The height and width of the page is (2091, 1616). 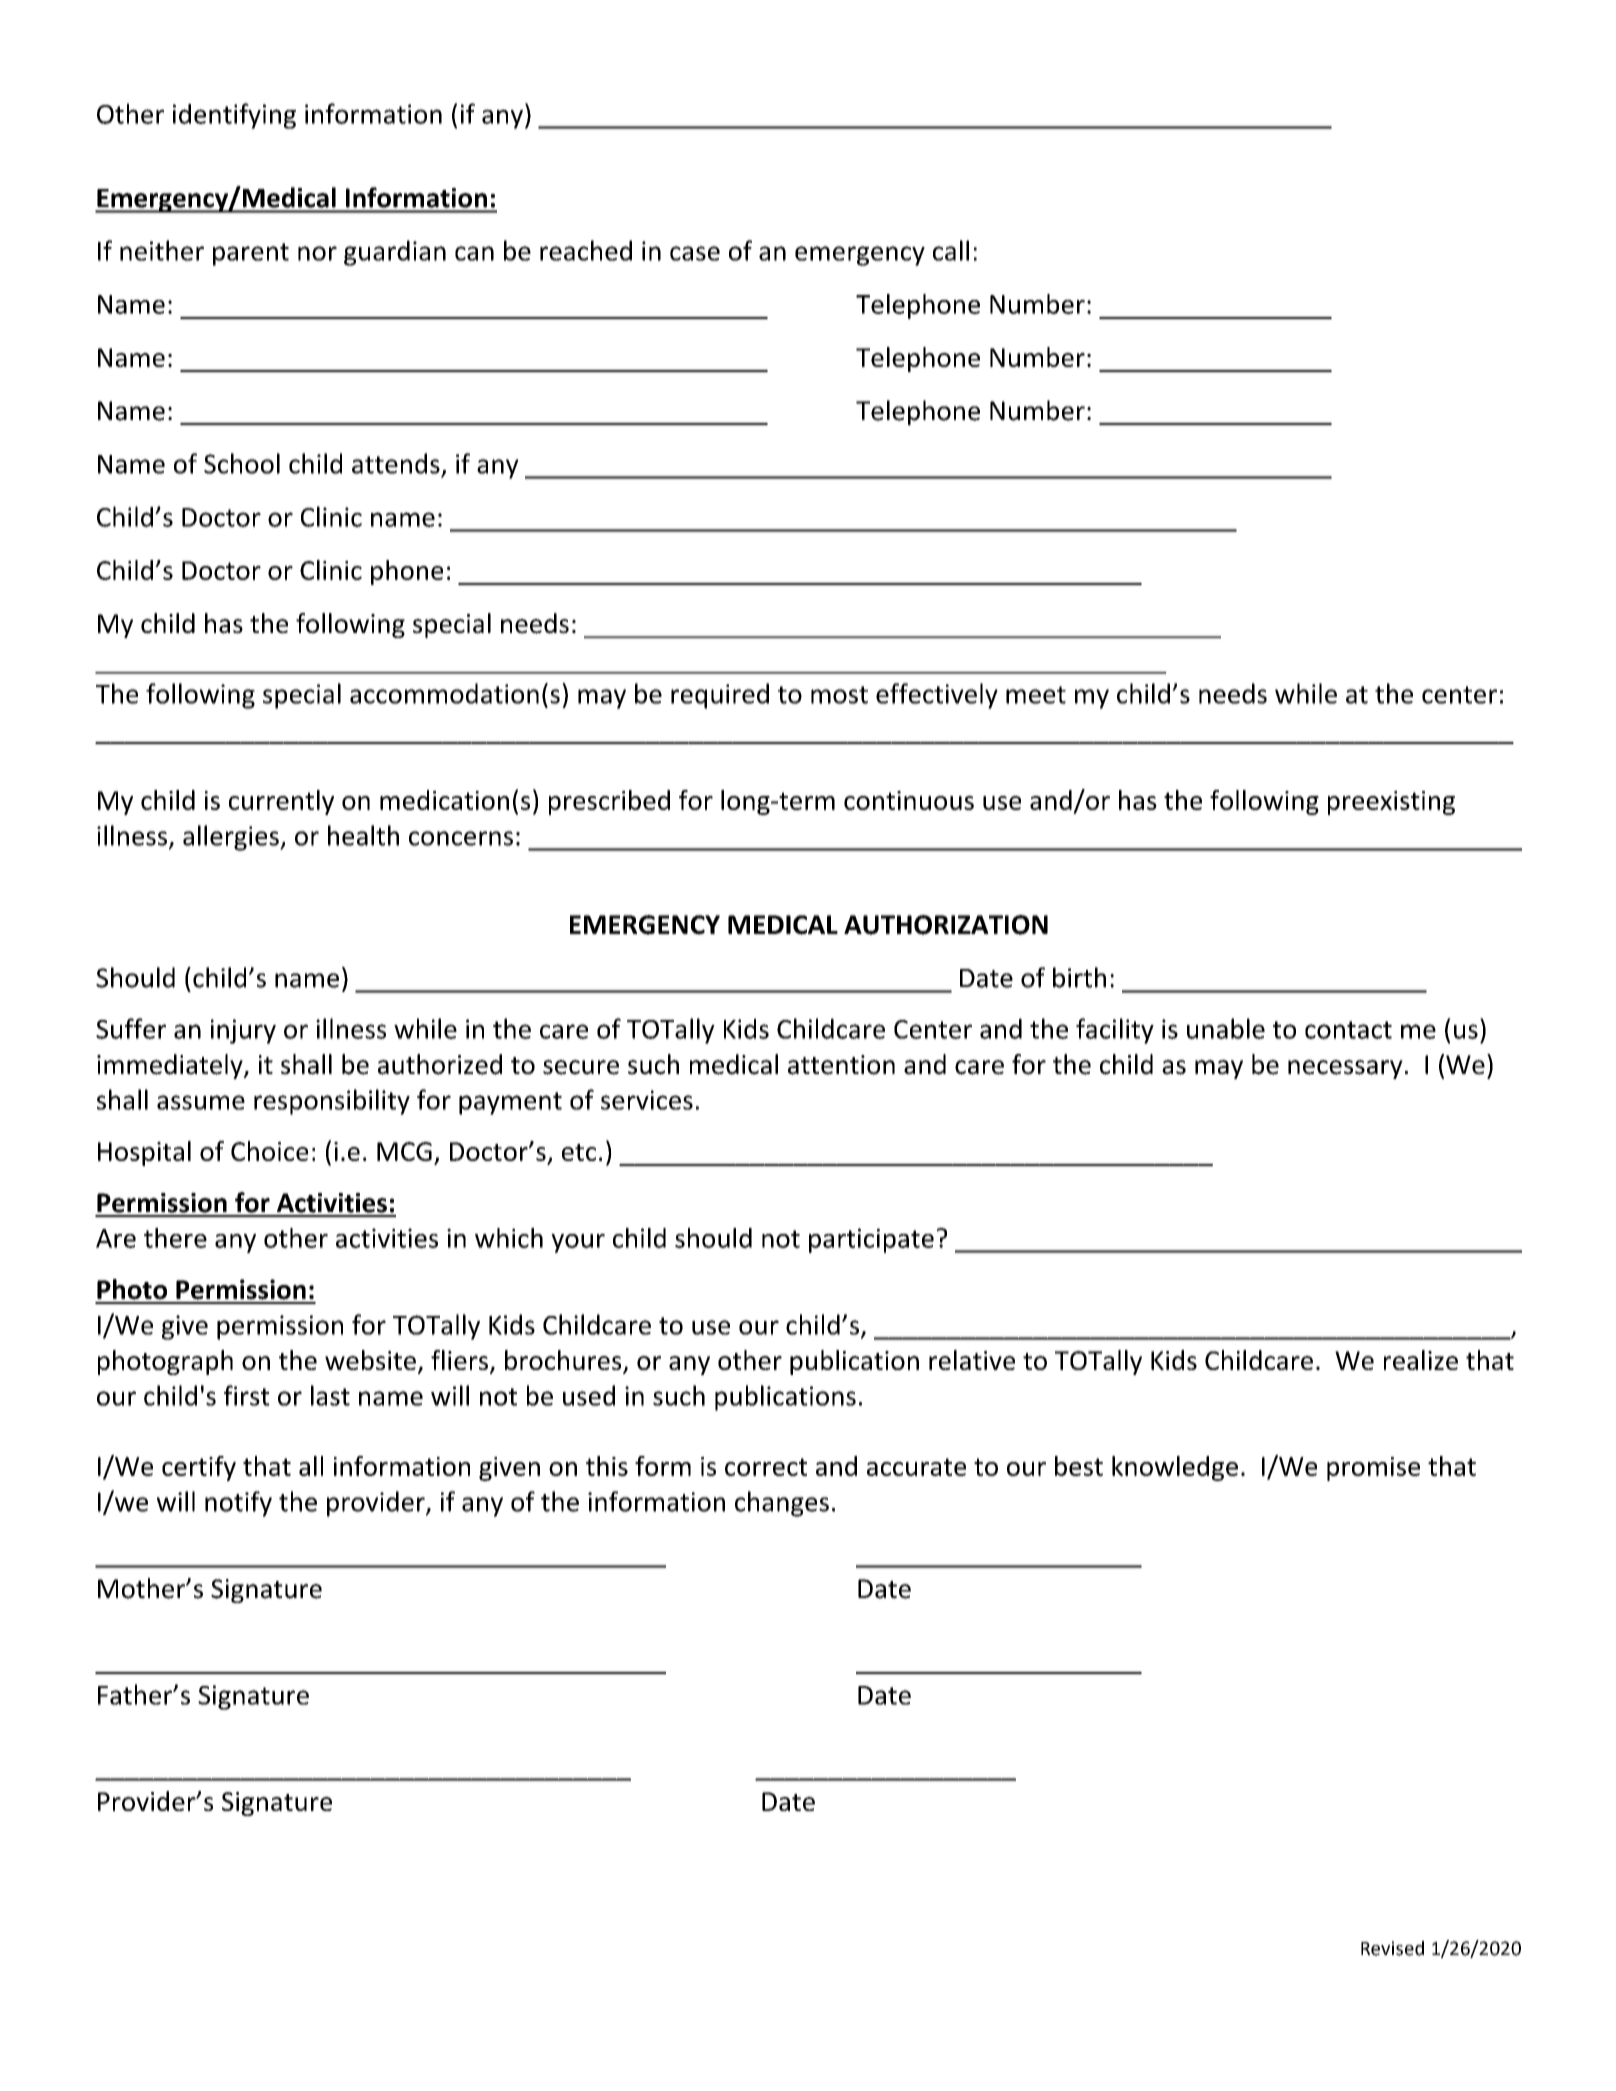 I want to click on call, so click(x=951, y=250).
